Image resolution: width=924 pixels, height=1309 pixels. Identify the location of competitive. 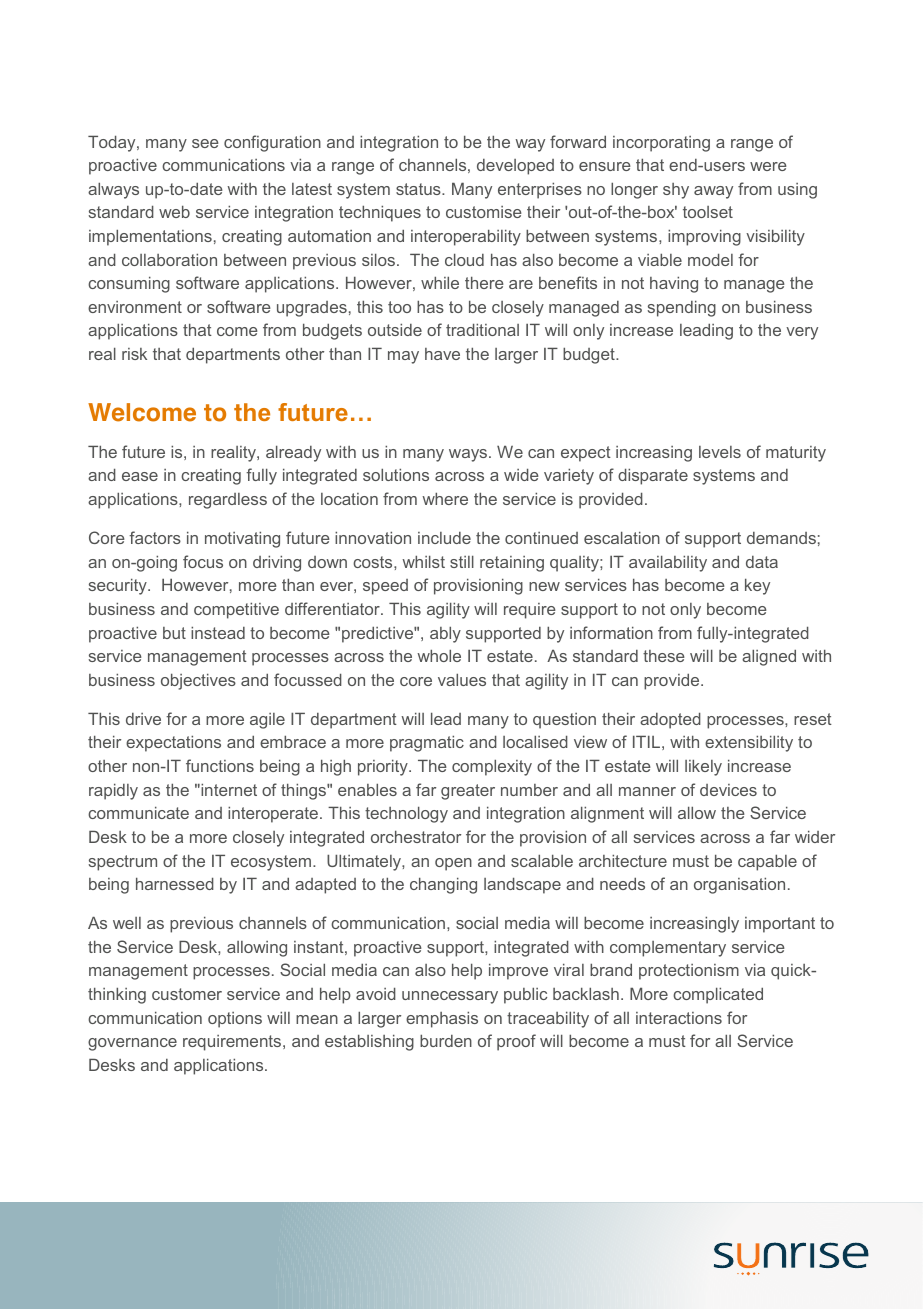
(236, 610).
